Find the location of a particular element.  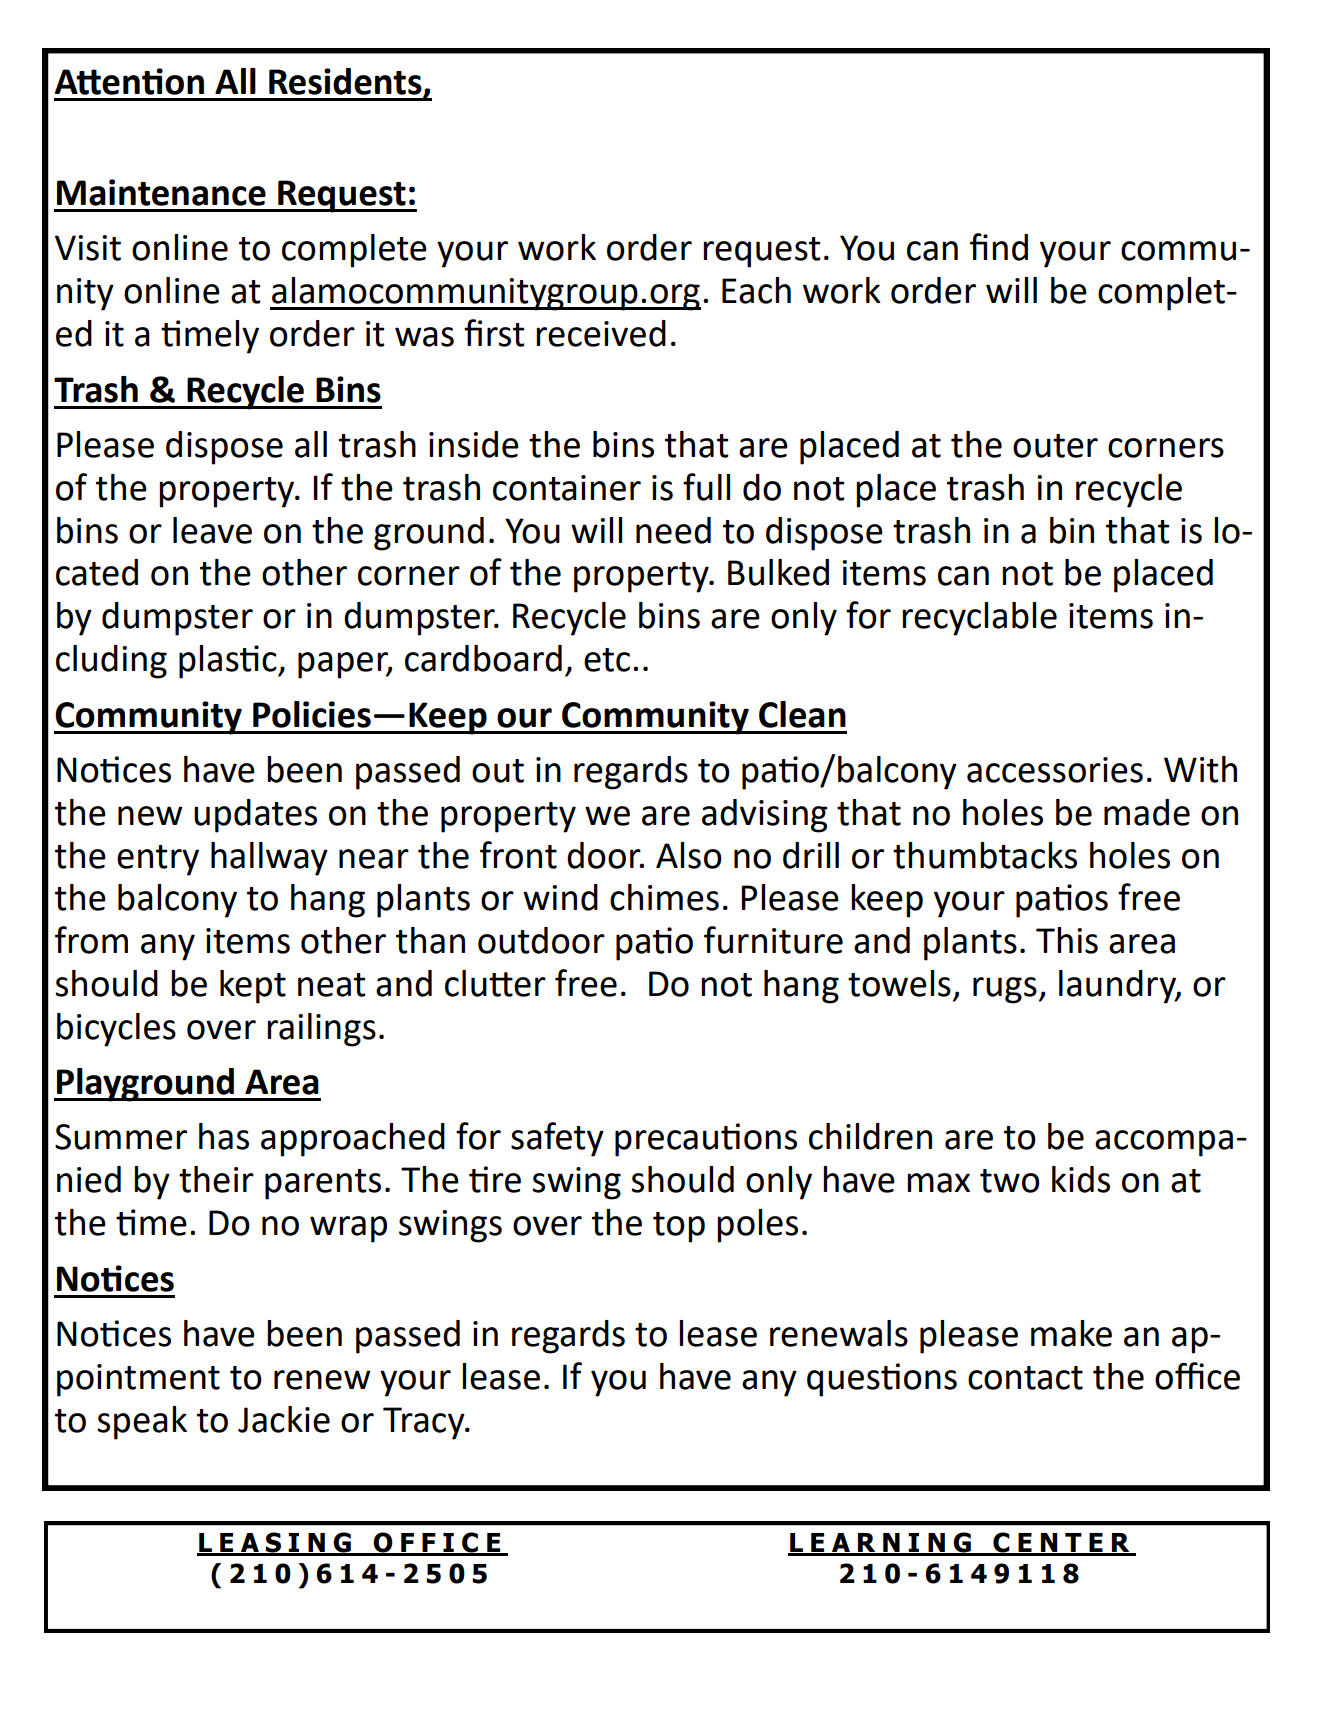

Tracy is located at coordinates (425, 1423).
